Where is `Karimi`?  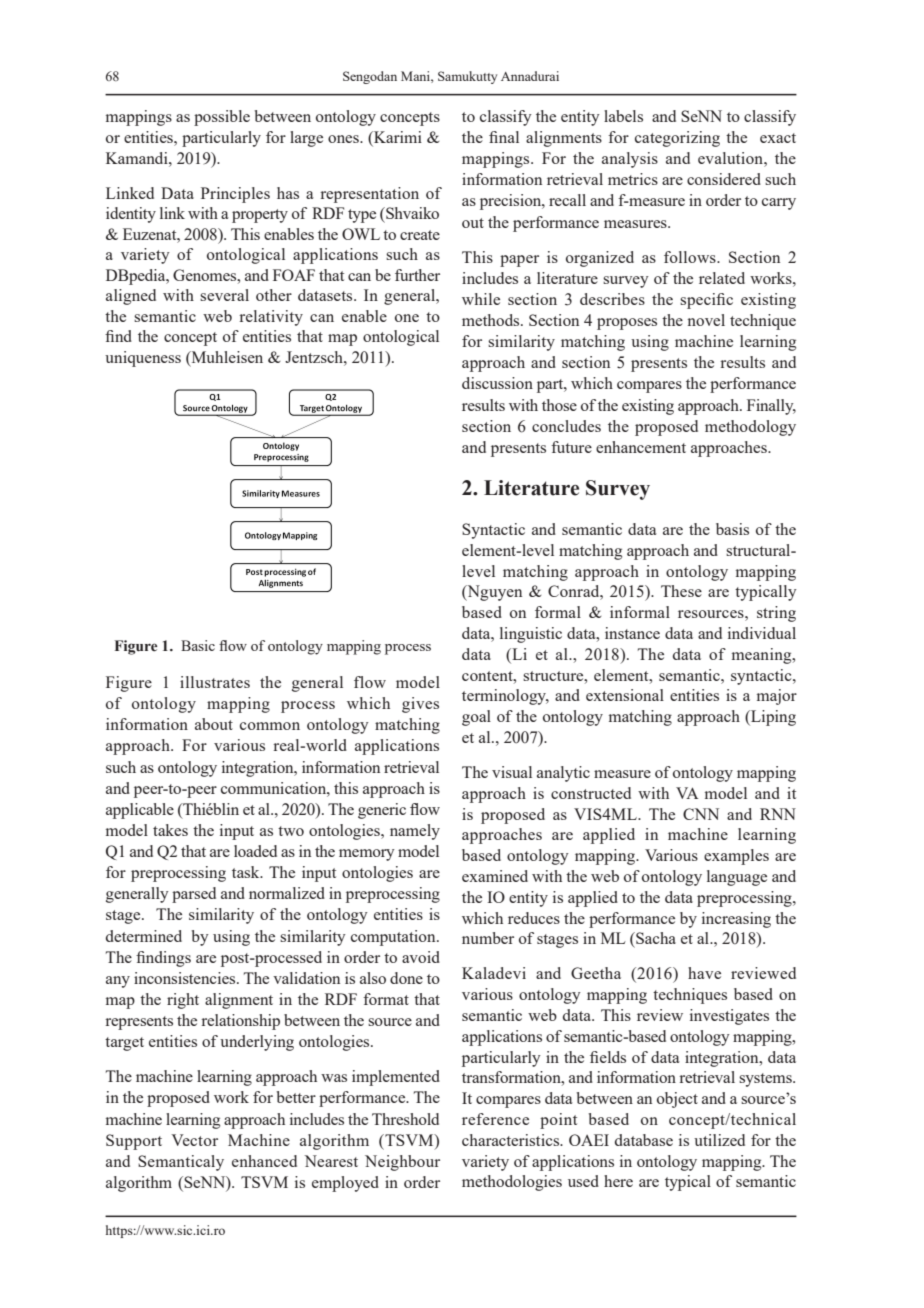 Karimi is located at coordinates (397, 138).
